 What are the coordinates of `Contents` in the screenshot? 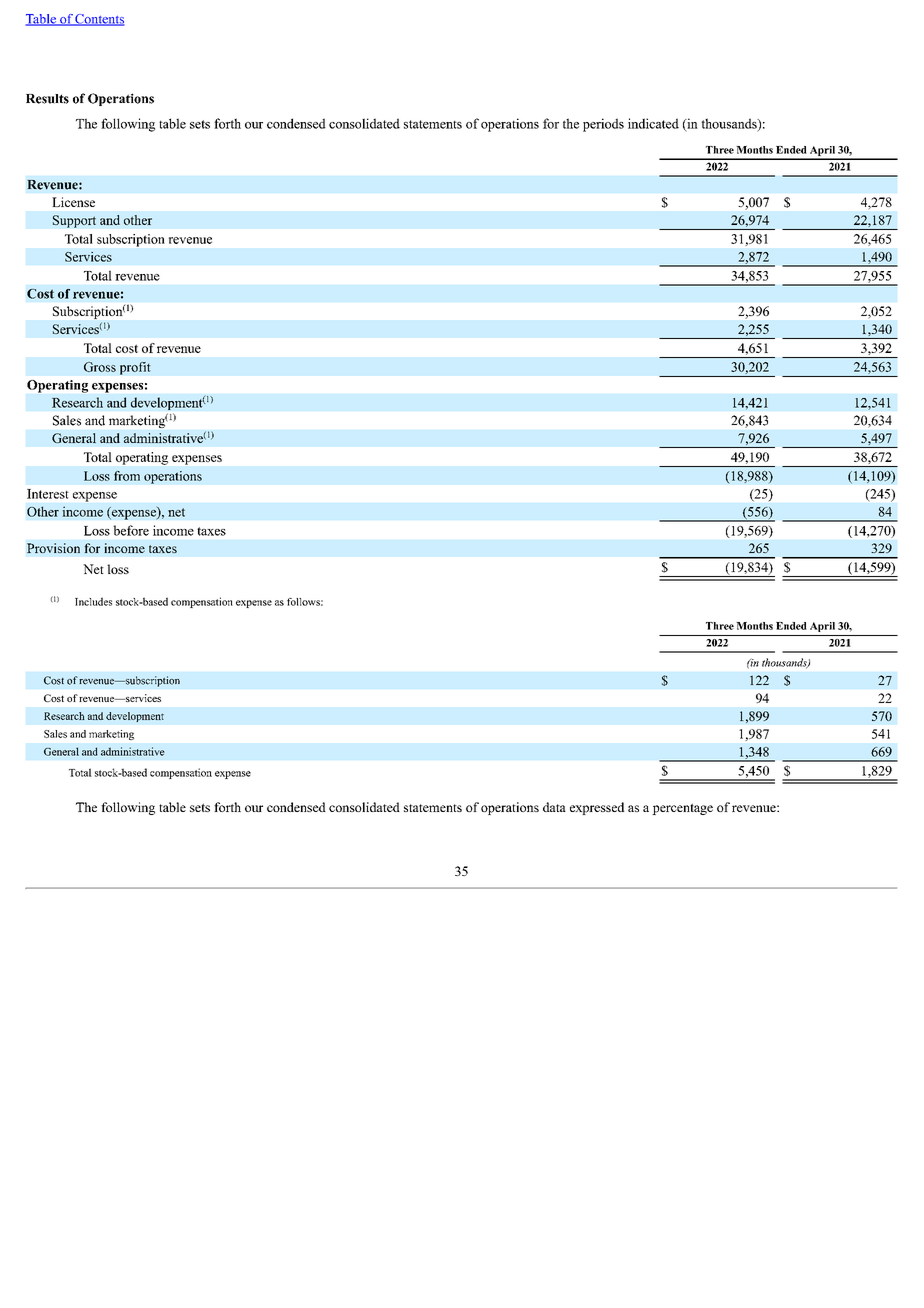 It's located at (99, 20).
